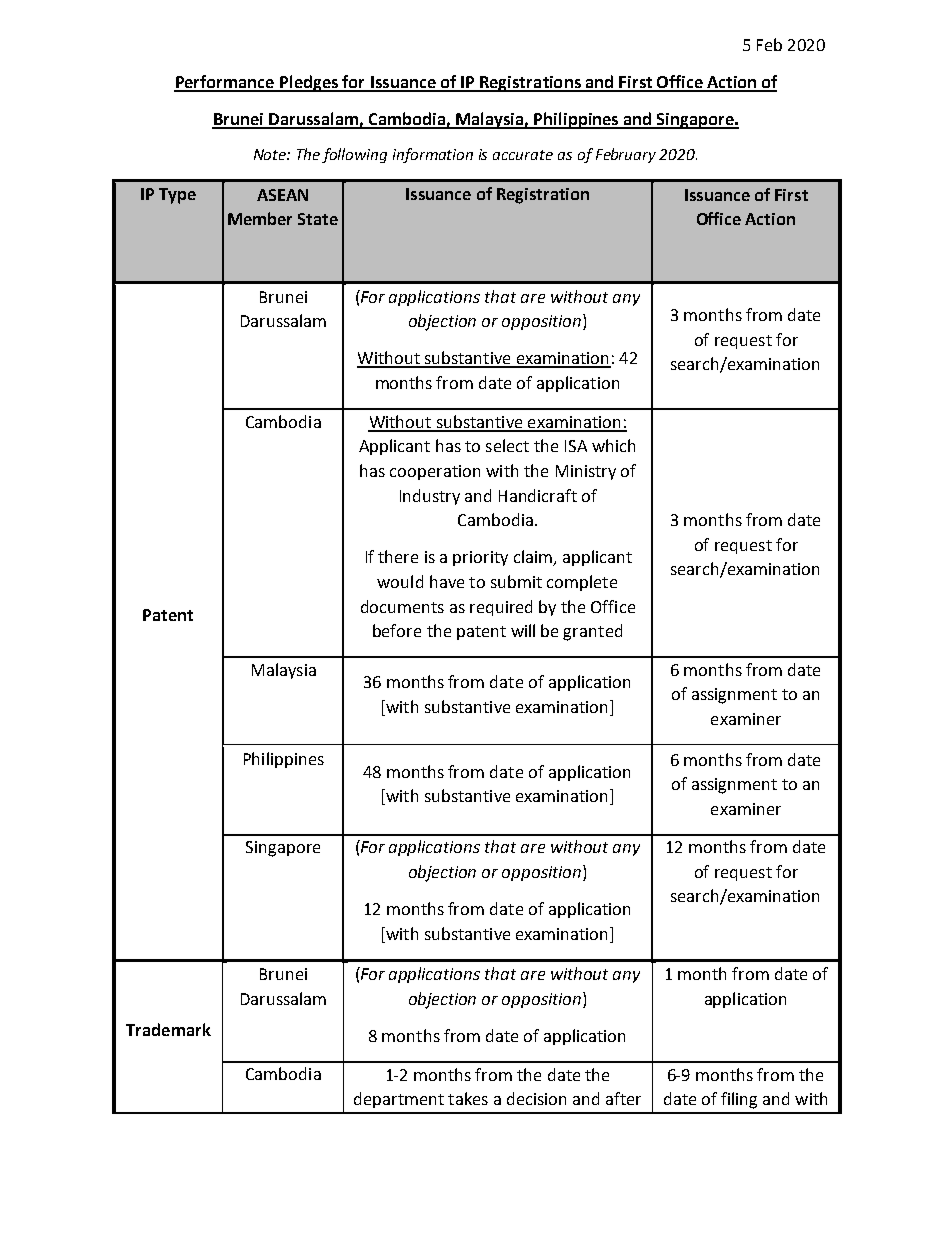 The width and height of the image is (952, 1233). Describe the element at coordinates (626, 155) in the image. I see `February` at that location.
